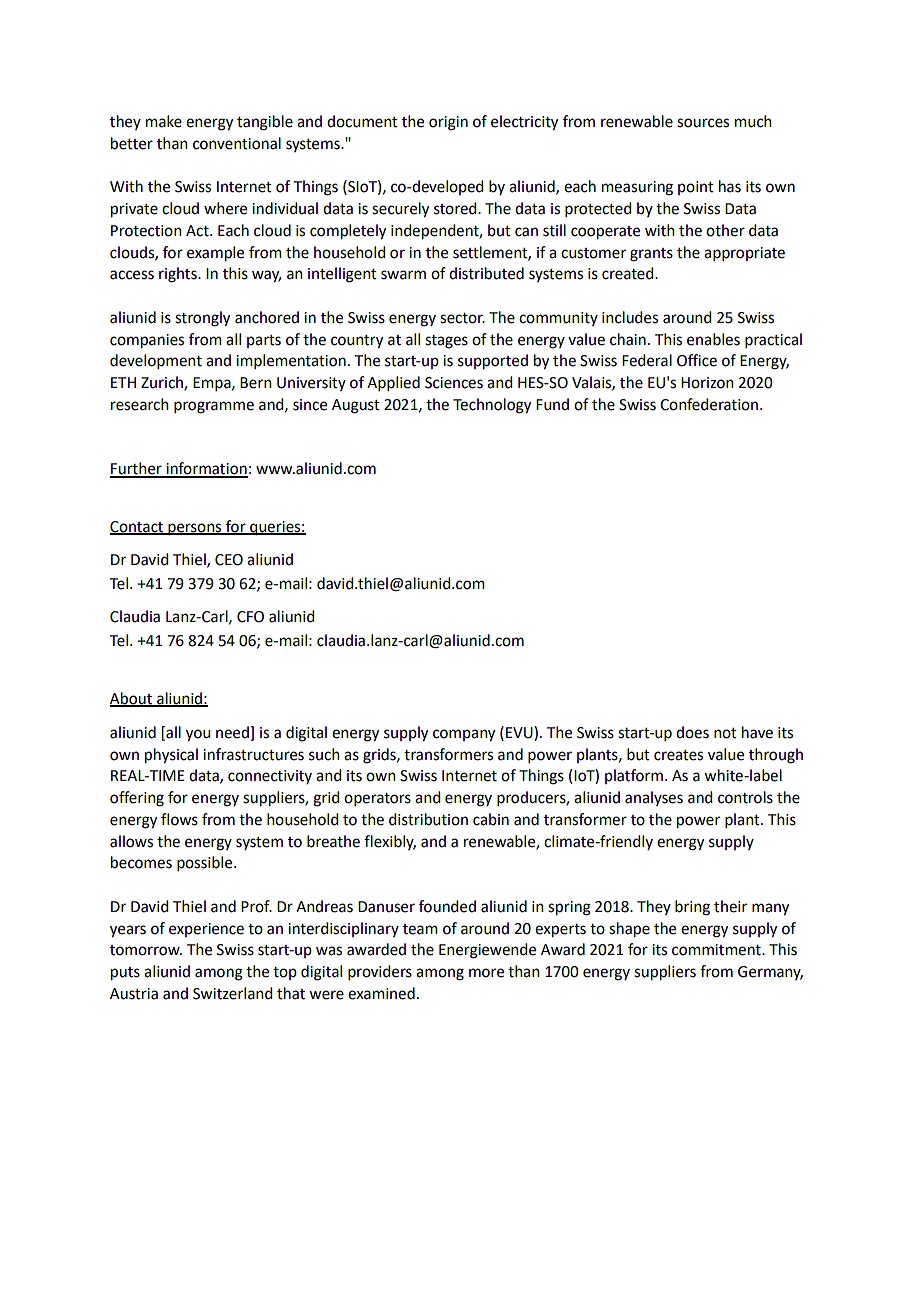  Describe the element at coordinates (710, 404) in the document. I see `Confederation` at that location.
